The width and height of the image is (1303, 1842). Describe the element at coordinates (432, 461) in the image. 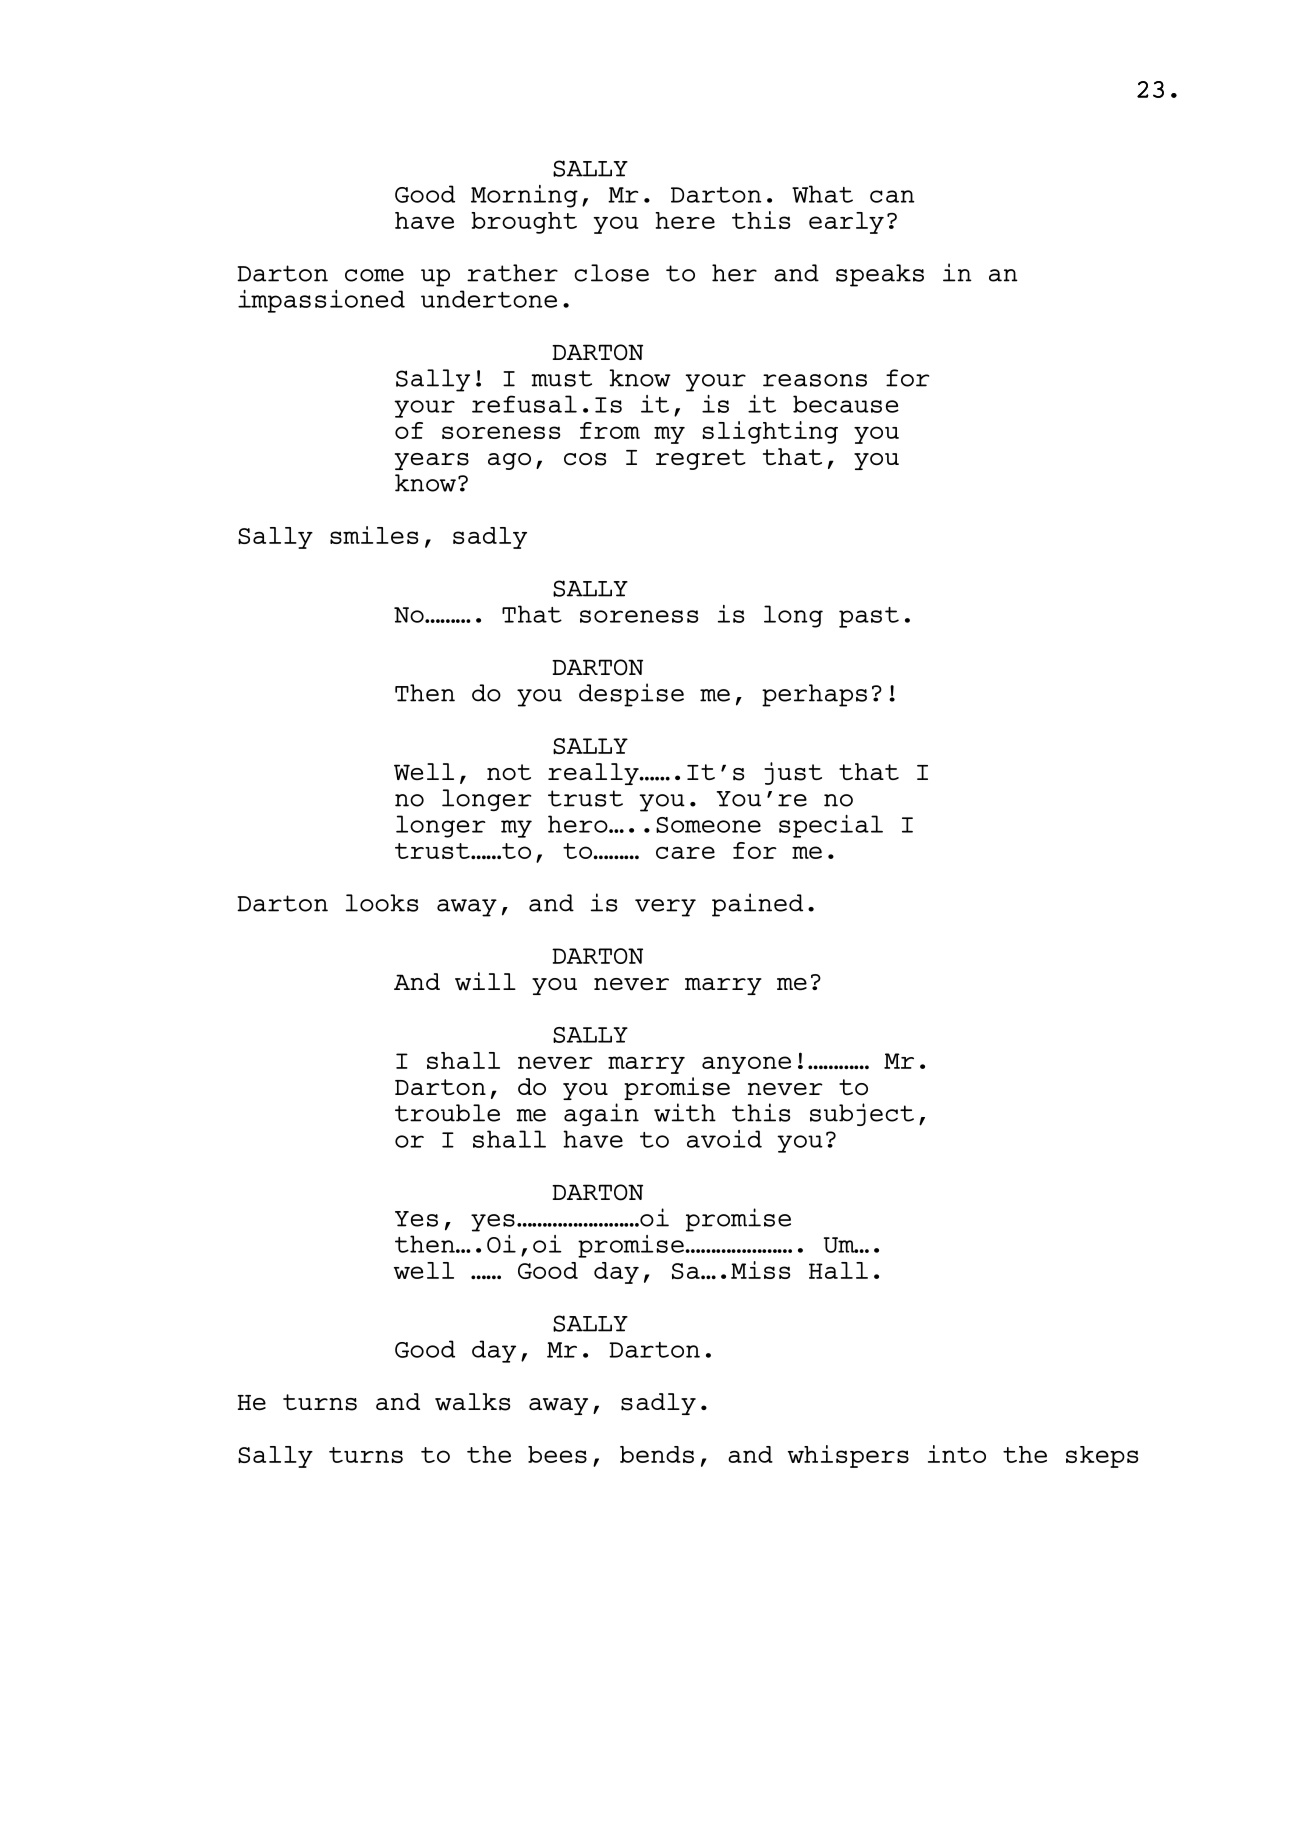

I see `years` at that location.
